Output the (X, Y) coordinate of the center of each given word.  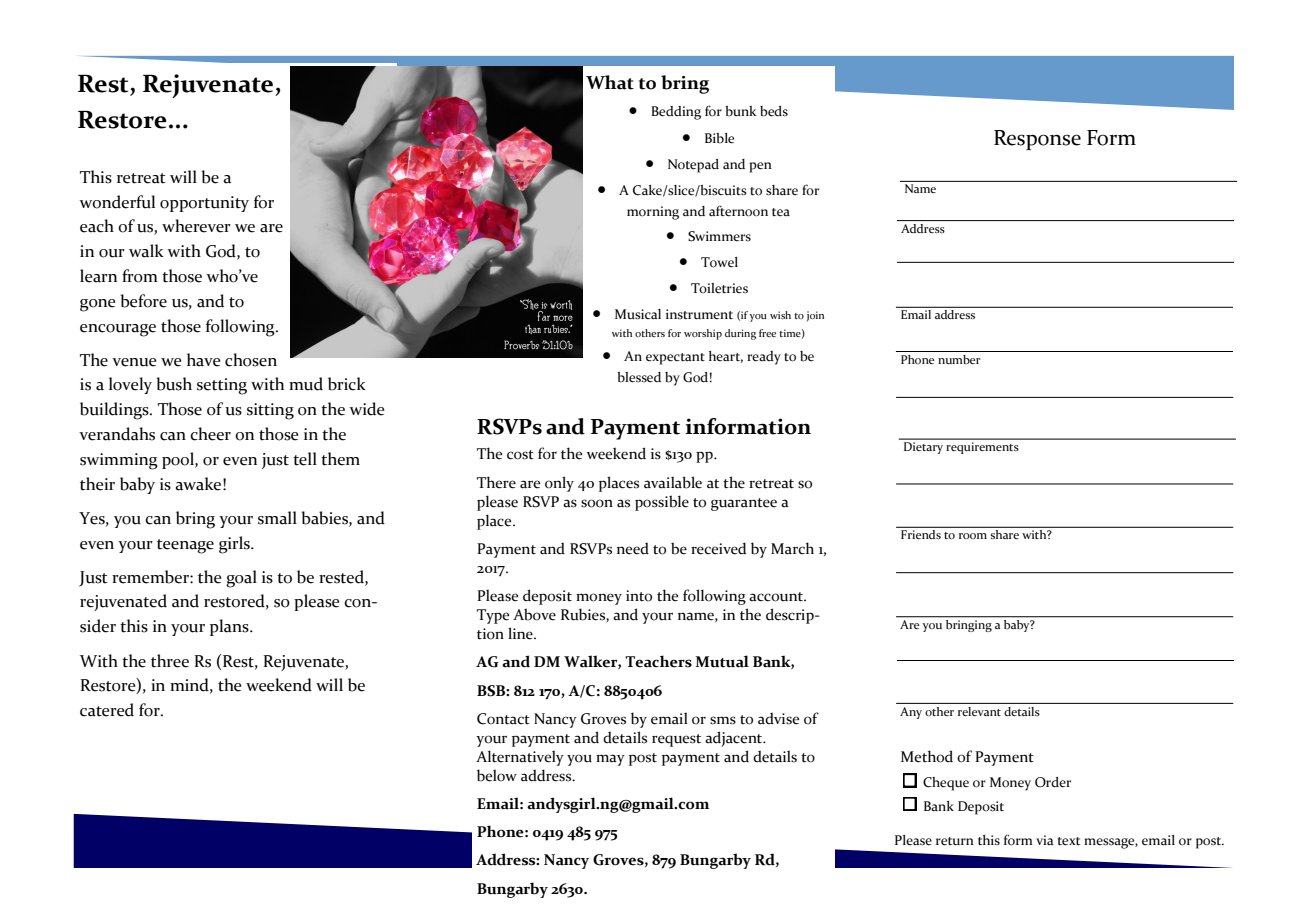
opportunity (204, 204)
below (497, 775)
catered (107, 710)
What (610, 82)
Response (1037, 140)
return (955, 841)
